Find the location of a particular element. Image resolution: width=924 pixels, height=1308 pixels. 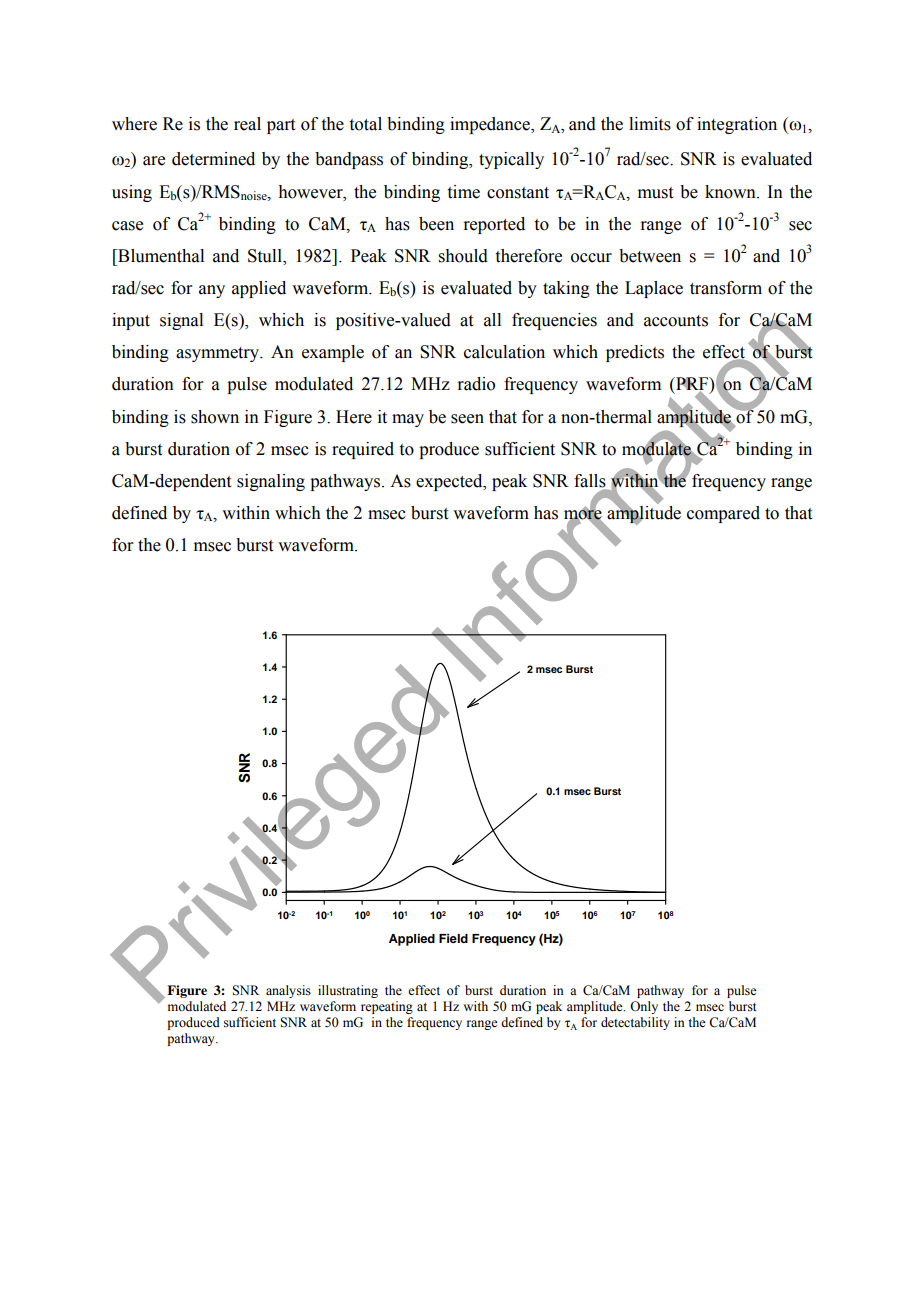

limits is located at coordinates (650, 124).
